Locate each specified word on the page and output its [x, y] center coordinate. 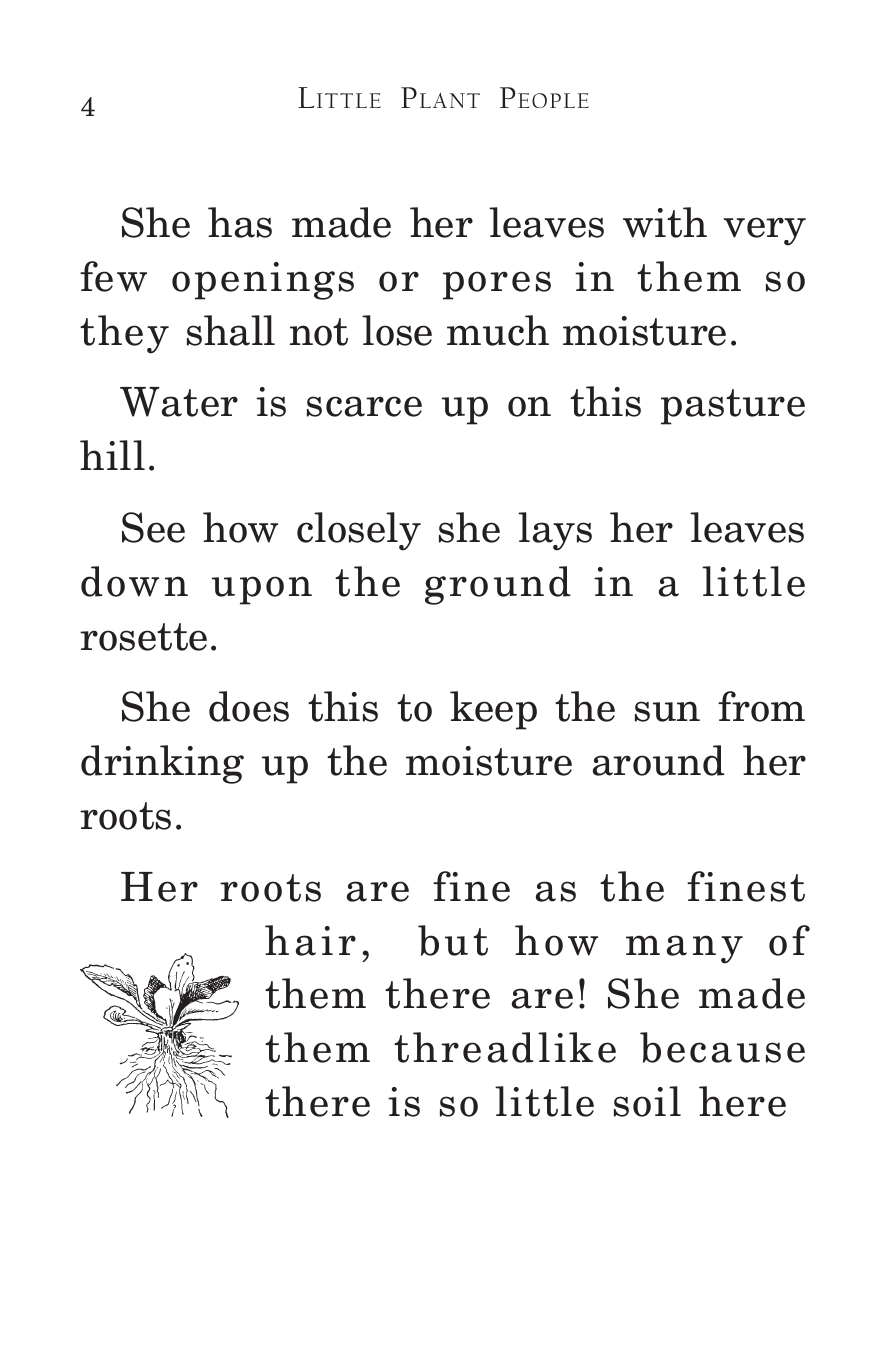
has [240, 222]
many [684, 949]
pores [497, 285]
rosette [143, 637]
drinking [162, 764]
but [453, 940]
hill [112, 455]
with [665, 222]
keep [493, 710]
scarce [364, 406]
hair [310, 940]
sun [667, 711]
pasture [733, 407]
